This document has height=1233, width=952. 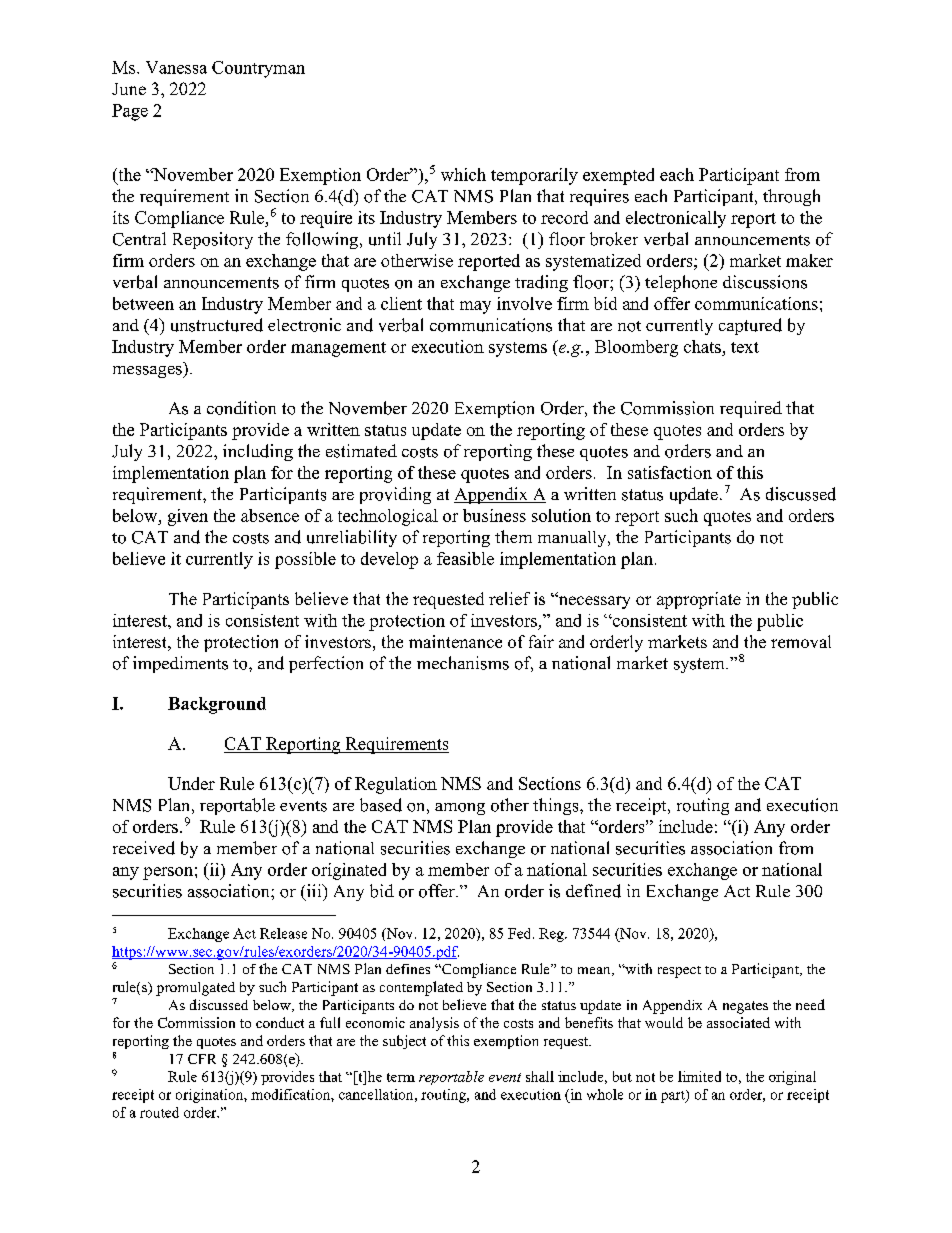 I want to click on CFR, so click(x=202, y=1059).
